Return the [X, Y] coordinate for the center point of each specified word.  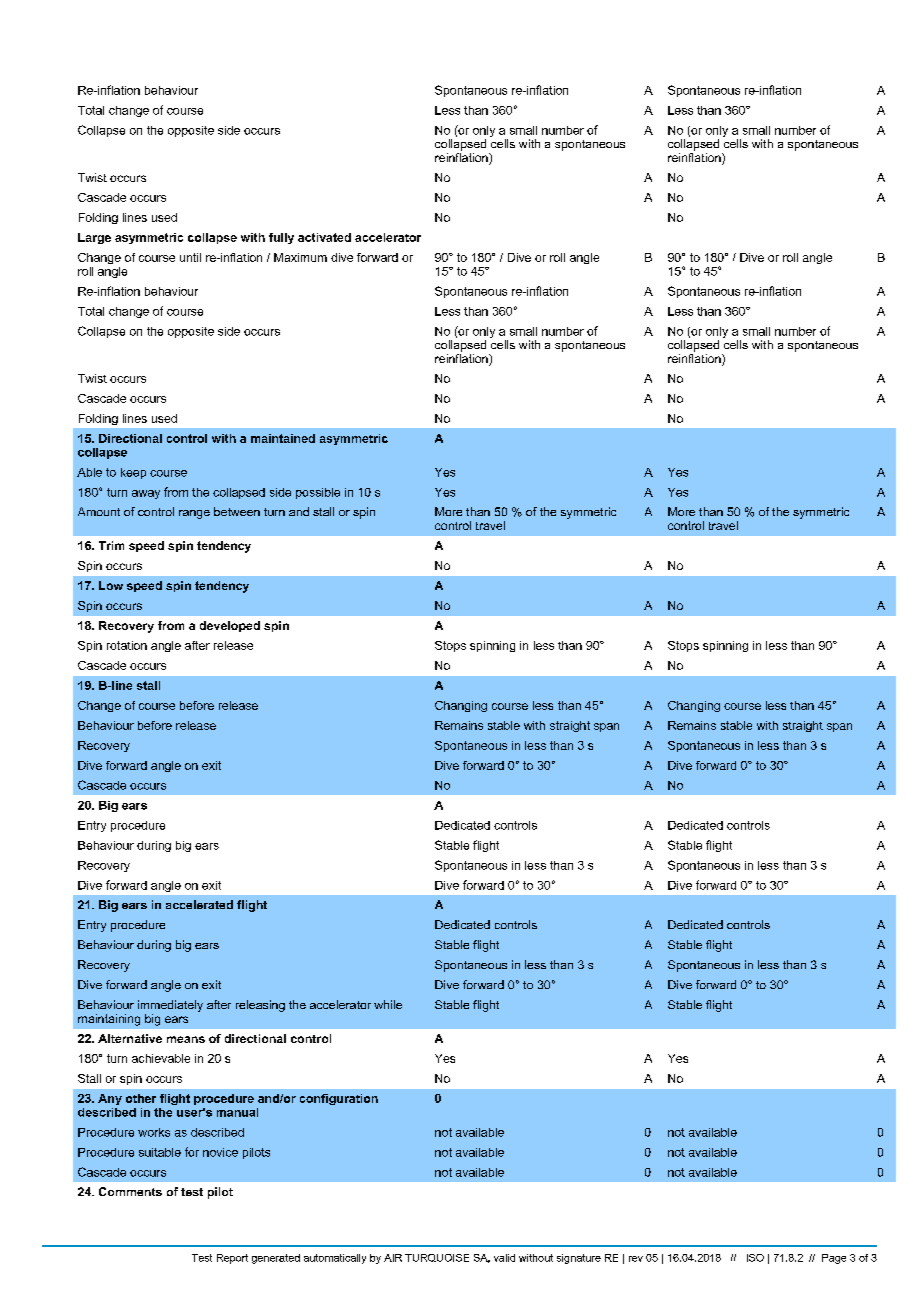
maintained [283, 438]
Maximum [300, 257]
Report [232, 1259]
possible [318, 493]
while [388, 1004]
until [190, 257]
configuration [339, 1099]
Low [111, 585]
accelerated [199, 904]
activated [324, 237]
